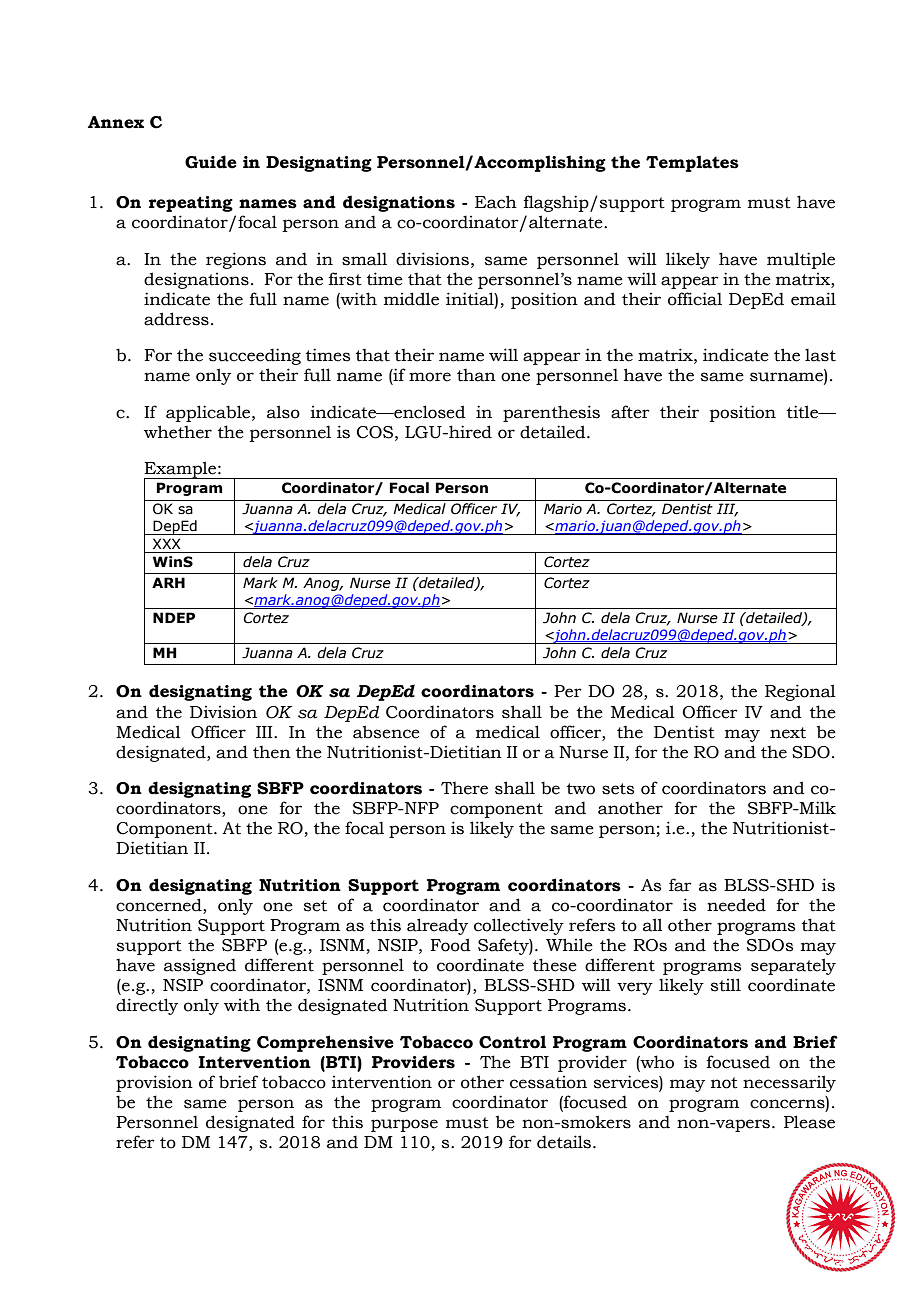 This screenshot has width=924, height=1308. I want to click on absence, so click(386, 732).
